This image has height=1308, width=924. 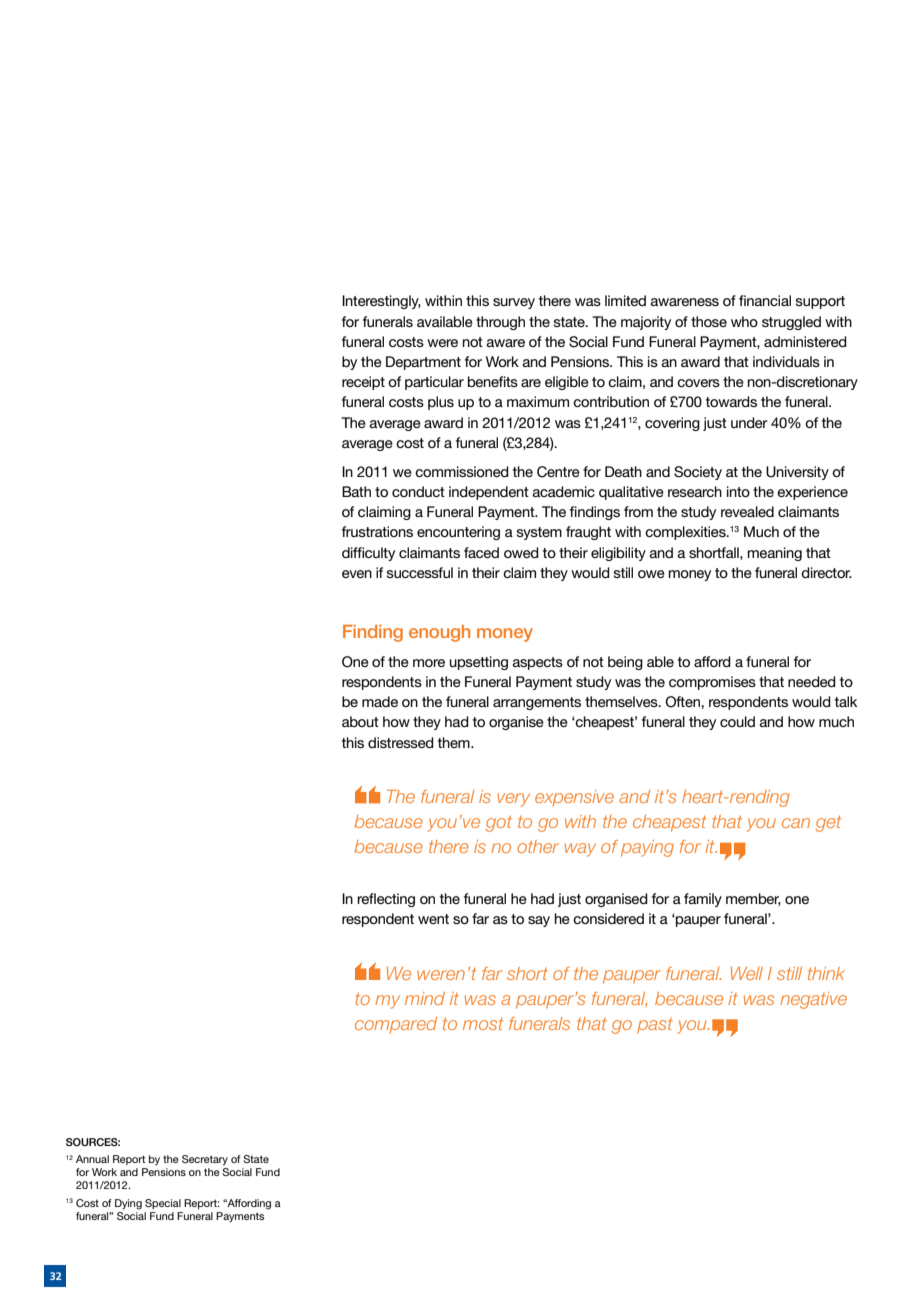 I want to click on distressed, so click(x=401, y=742).
